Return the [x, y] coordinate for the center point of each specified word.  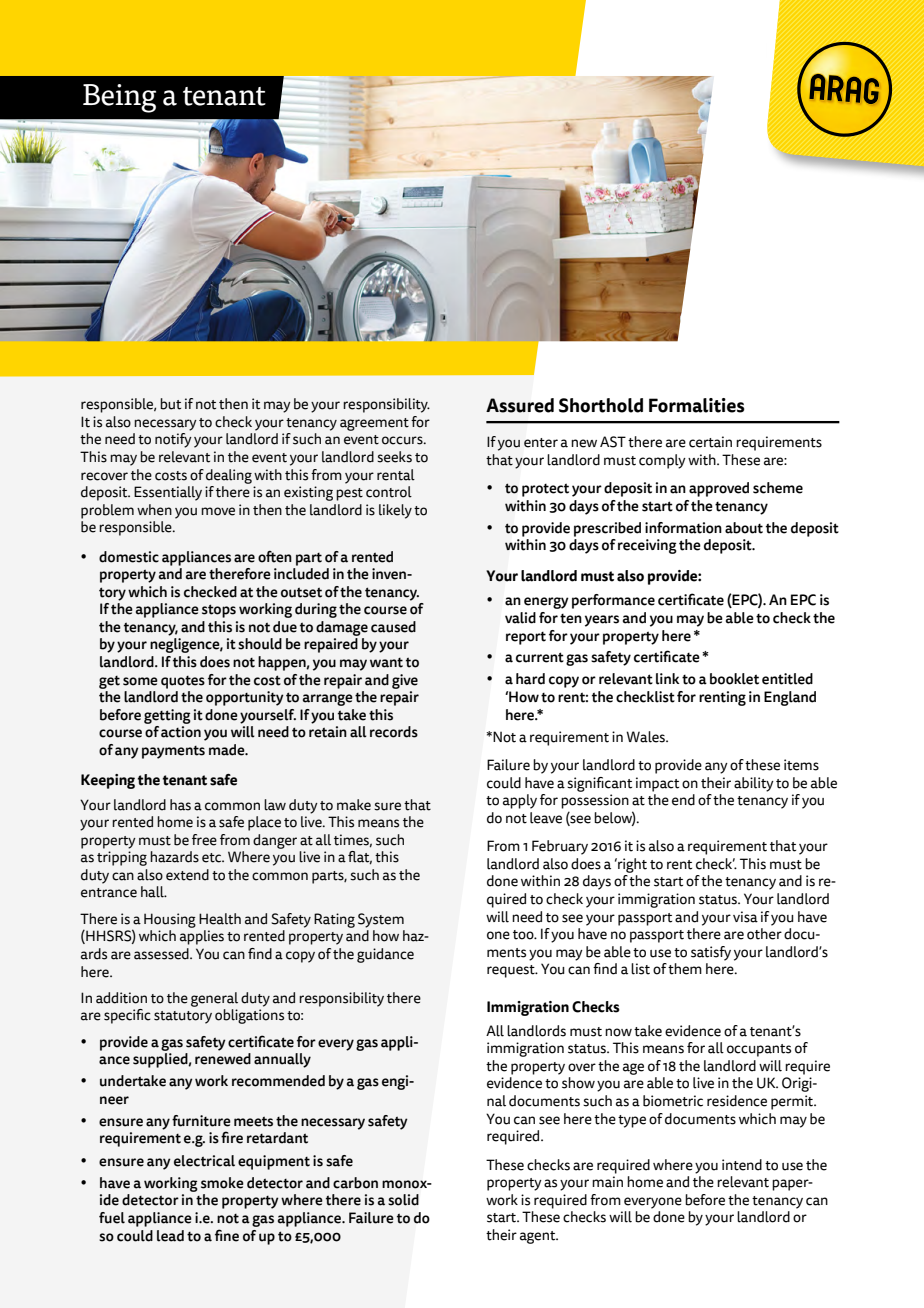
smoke [222, 1183]
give [405, 681]
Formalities [697, 405]
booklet [734, 679]
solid [403, 1200]
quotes [183, 682]
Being [119, 98]
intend [742, 1165]
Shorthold [601, 405]
